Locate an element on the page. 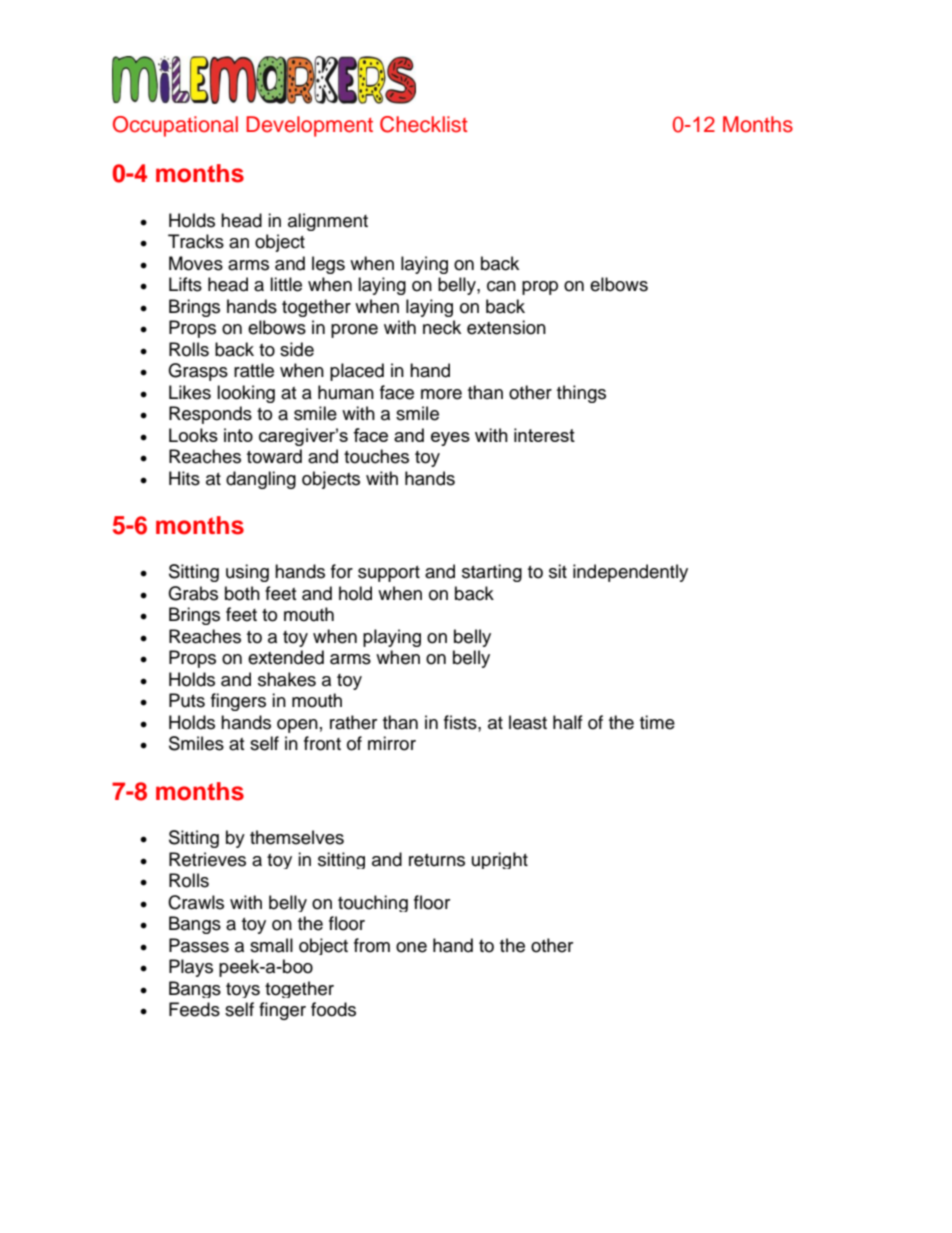  rather is located at coordinates (353, 722).
